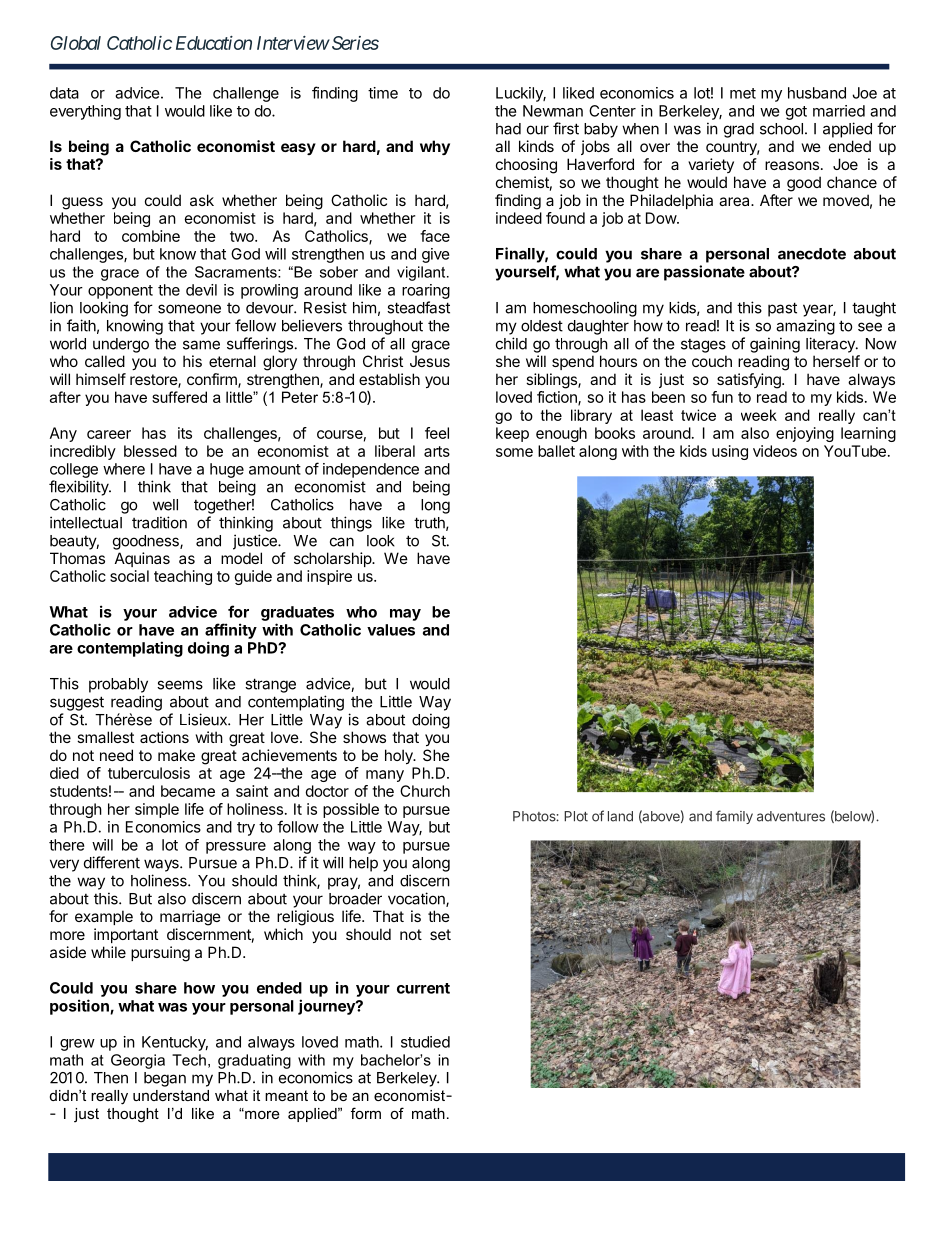 This screenshot has width=952, height=1233. Describe the element at coordinates (165, 1079) in the screenshot. I see `began` at that location.
